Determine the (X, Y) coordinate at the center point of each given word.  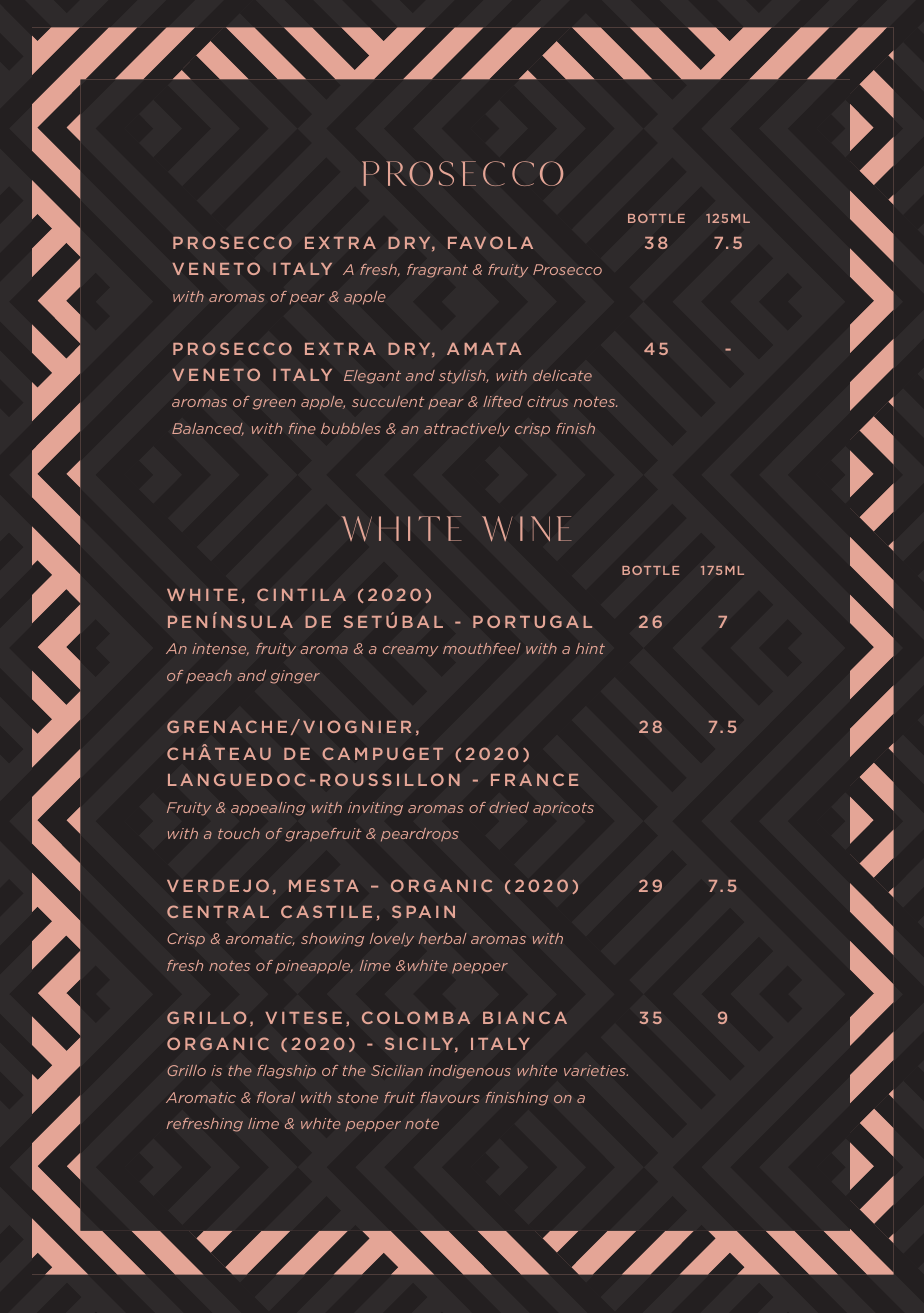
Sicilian (397, 1070)
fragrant (437, 271)
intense (220, 649)
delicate (562, 375)
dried (509, 807)
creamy (410, 651)
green (274, 404)
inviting (375, 809)
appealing (268, 809)
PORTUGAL (532, 621)
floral (276, 1097)
